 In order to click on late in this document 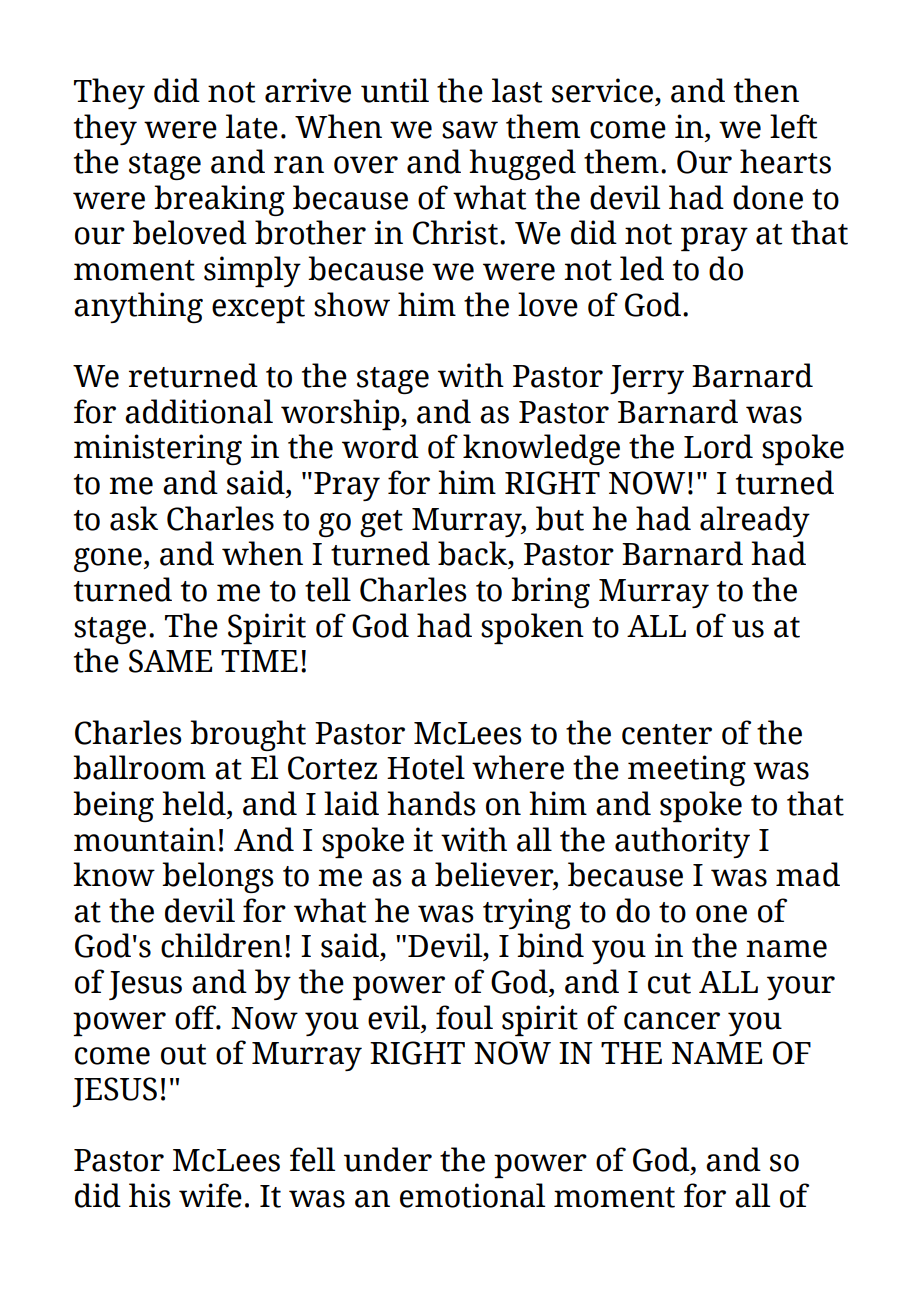, I will do `click(252, 126)`.
